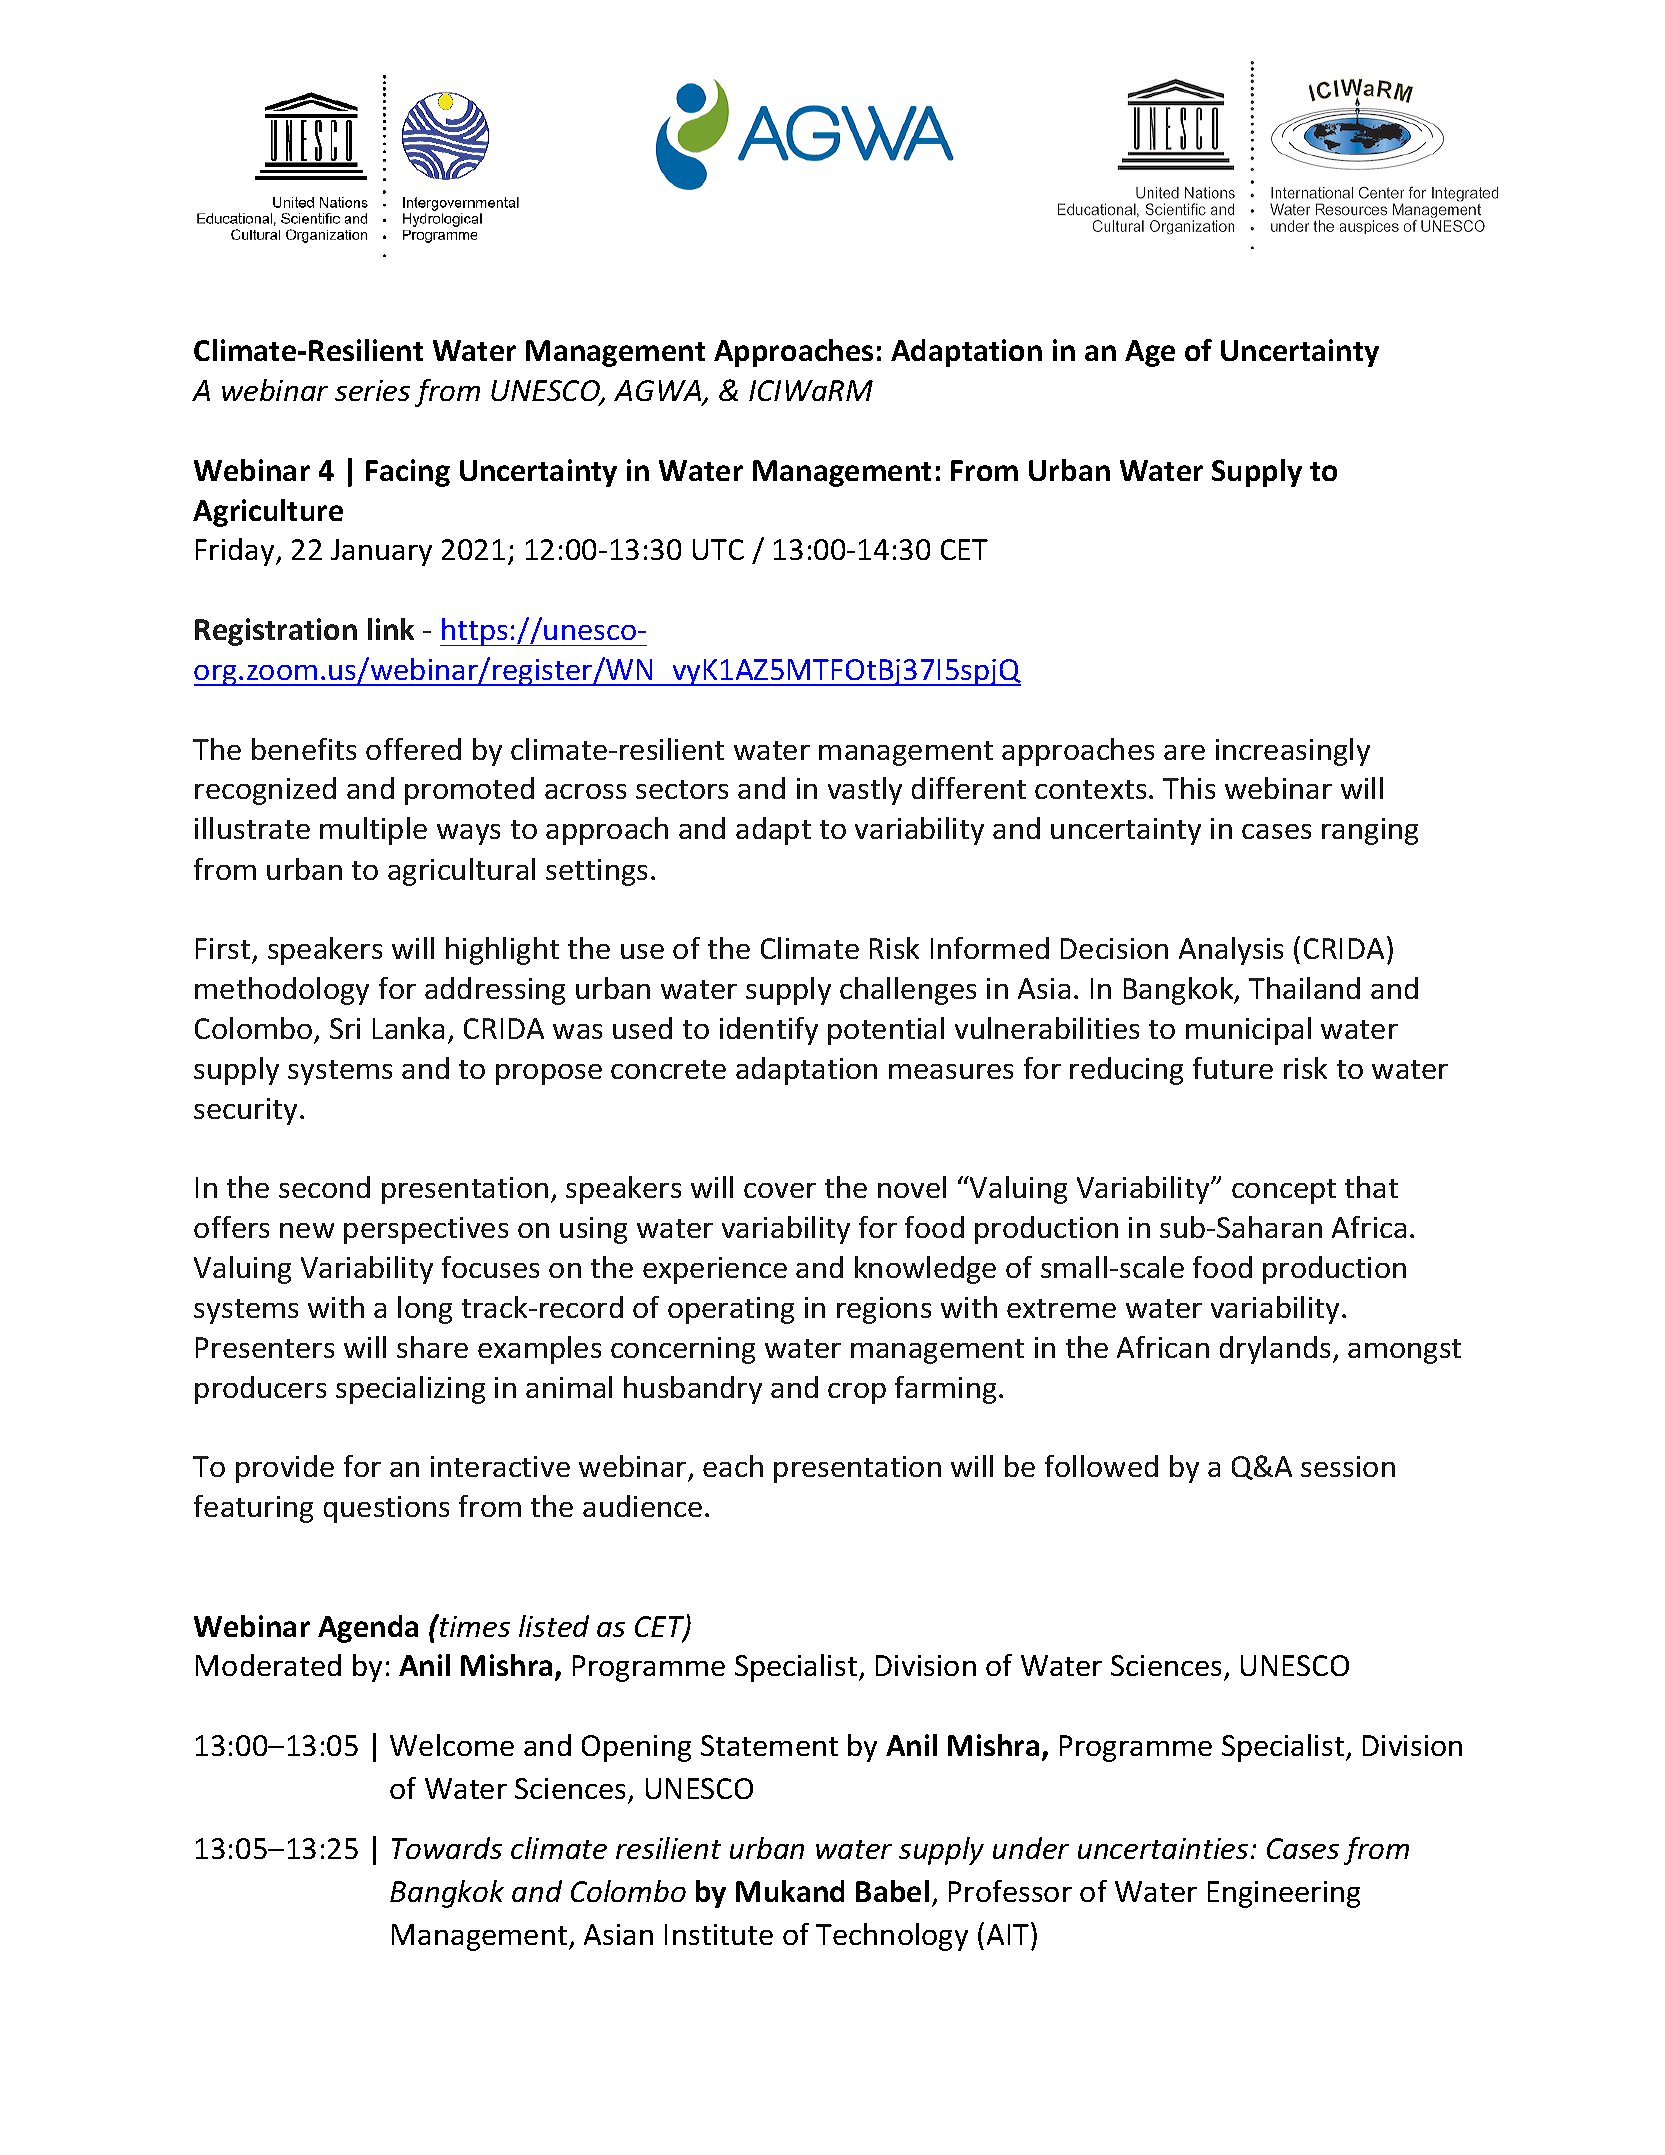  I want to click on Towards, so click(447, 1848).
